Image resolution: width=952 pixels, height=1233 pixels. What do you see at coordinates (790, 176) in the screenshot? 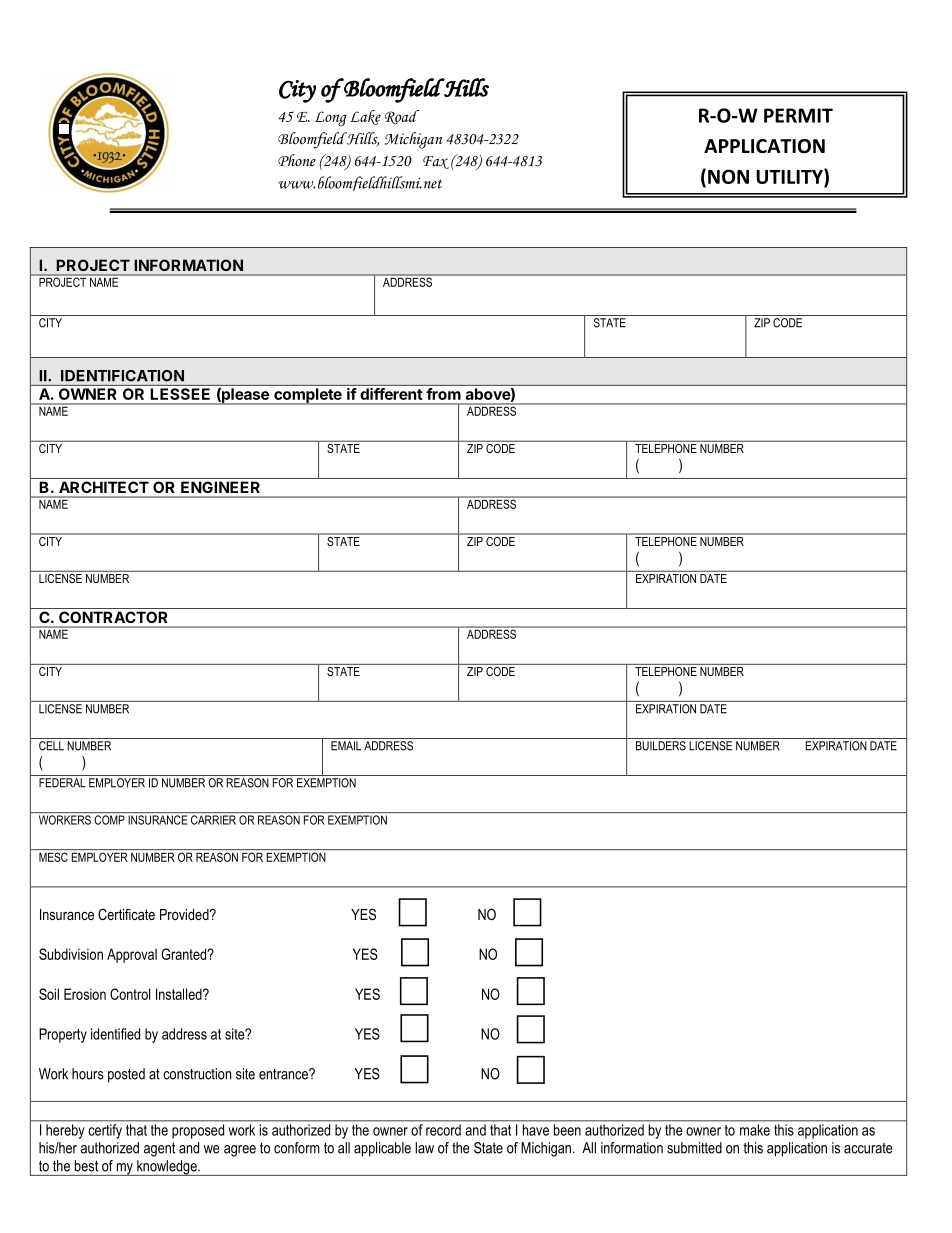
I see `UTILITY` at bounding box center [790, 176].
